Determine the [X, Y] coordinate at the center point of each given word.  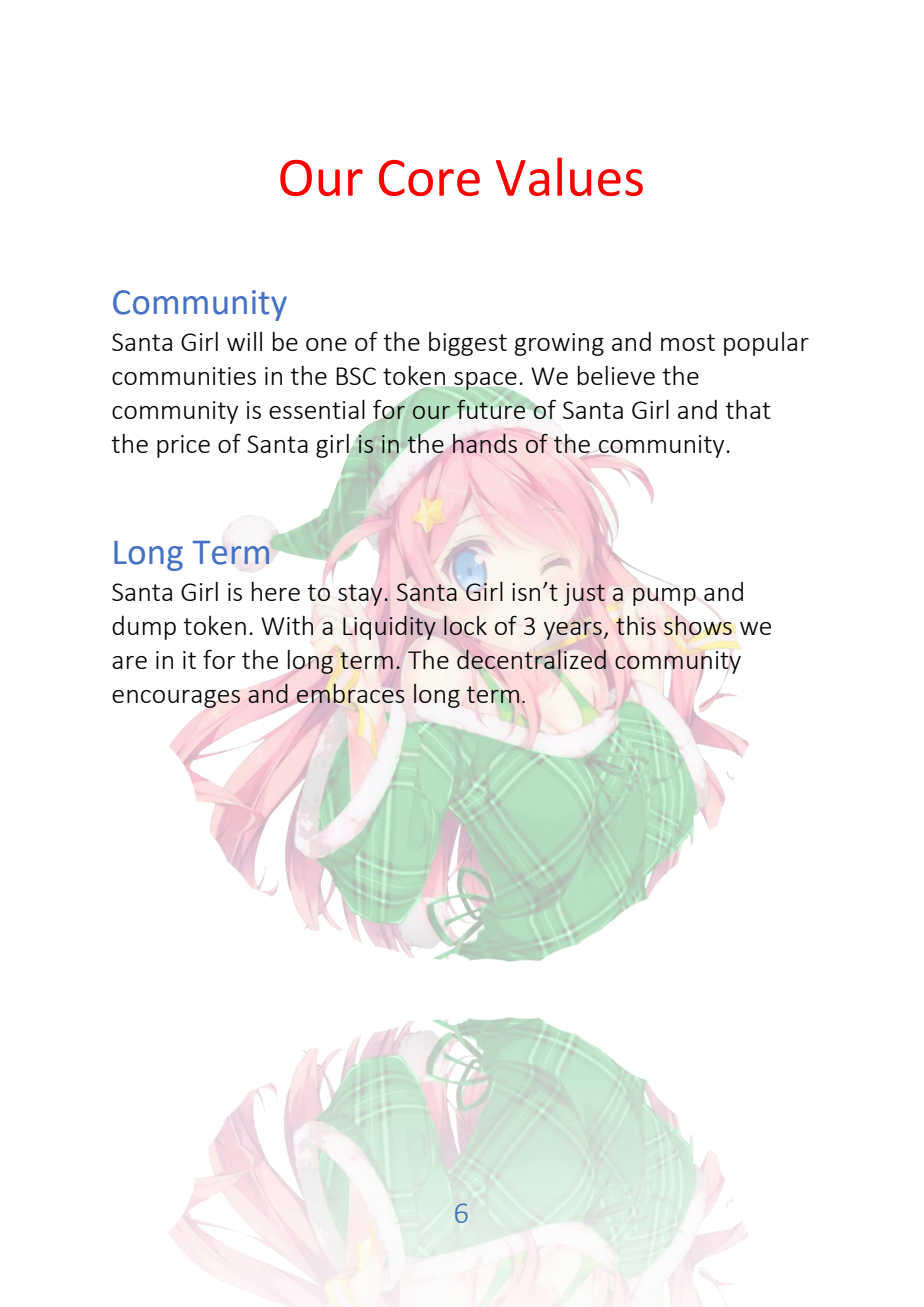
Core [429, 178]
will [244, 341]
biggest [468, 344]
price [183, 446]
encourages [176, 699]
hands [485, 443]
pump [664, 597]
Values [569, 176]
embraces [351, 693]
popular [766, 344]
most [688, 342]
